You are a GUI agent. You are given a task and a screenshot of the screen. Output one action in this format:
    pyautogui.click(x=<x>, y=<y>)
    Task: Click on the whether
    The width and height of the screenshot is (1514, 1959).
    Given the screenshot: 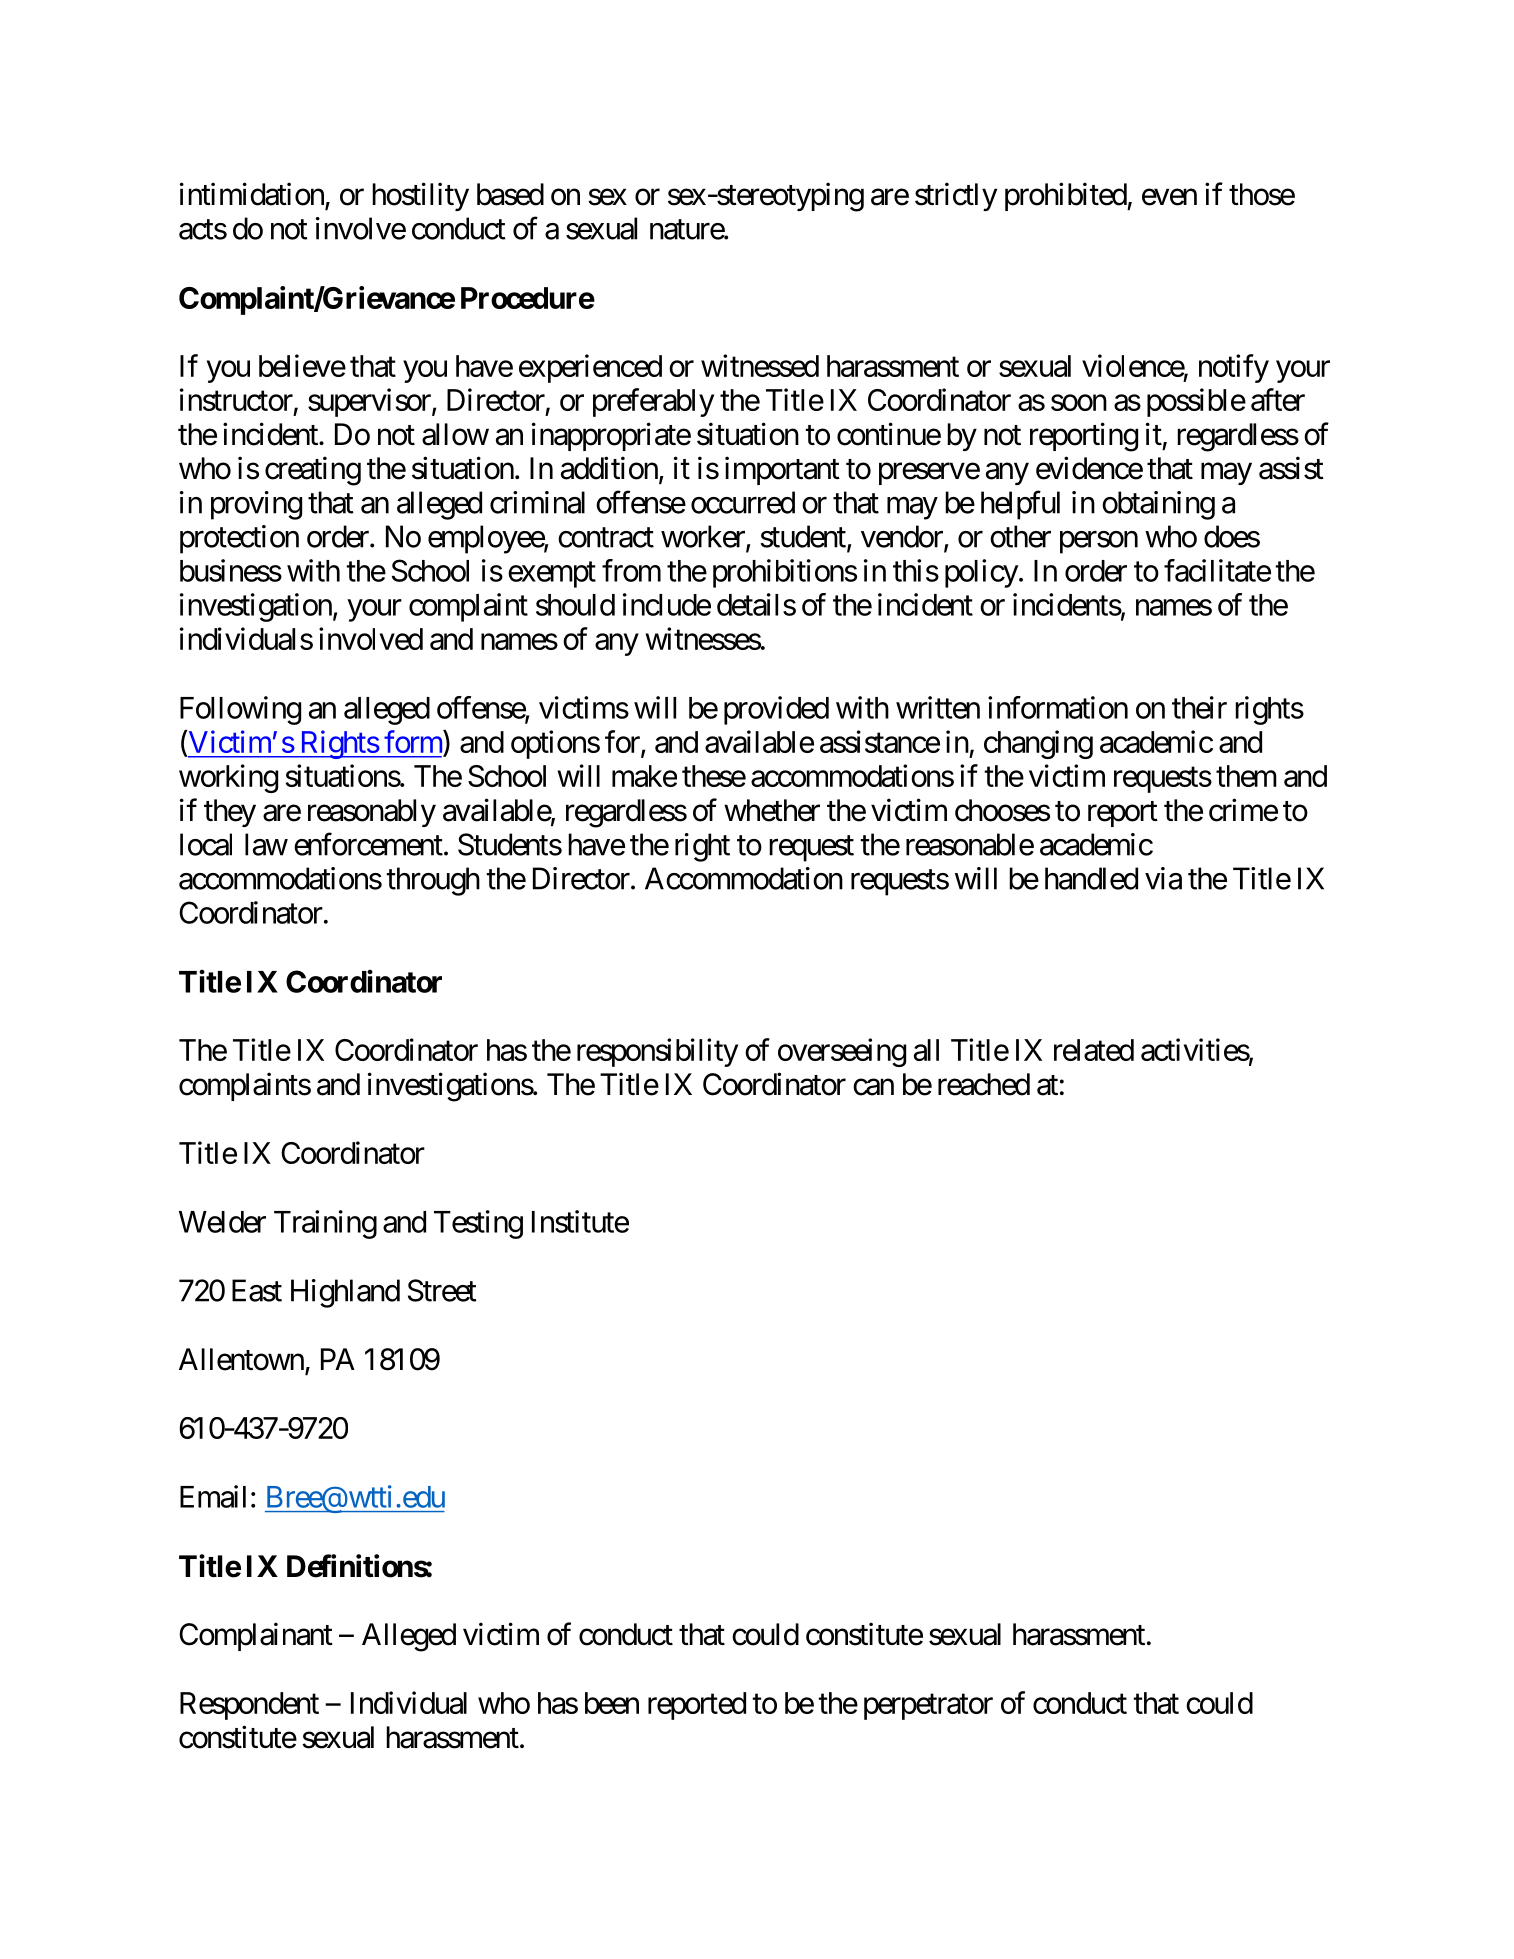 What is the action you would take?
    pyautogui.click(x=772, y=810)
